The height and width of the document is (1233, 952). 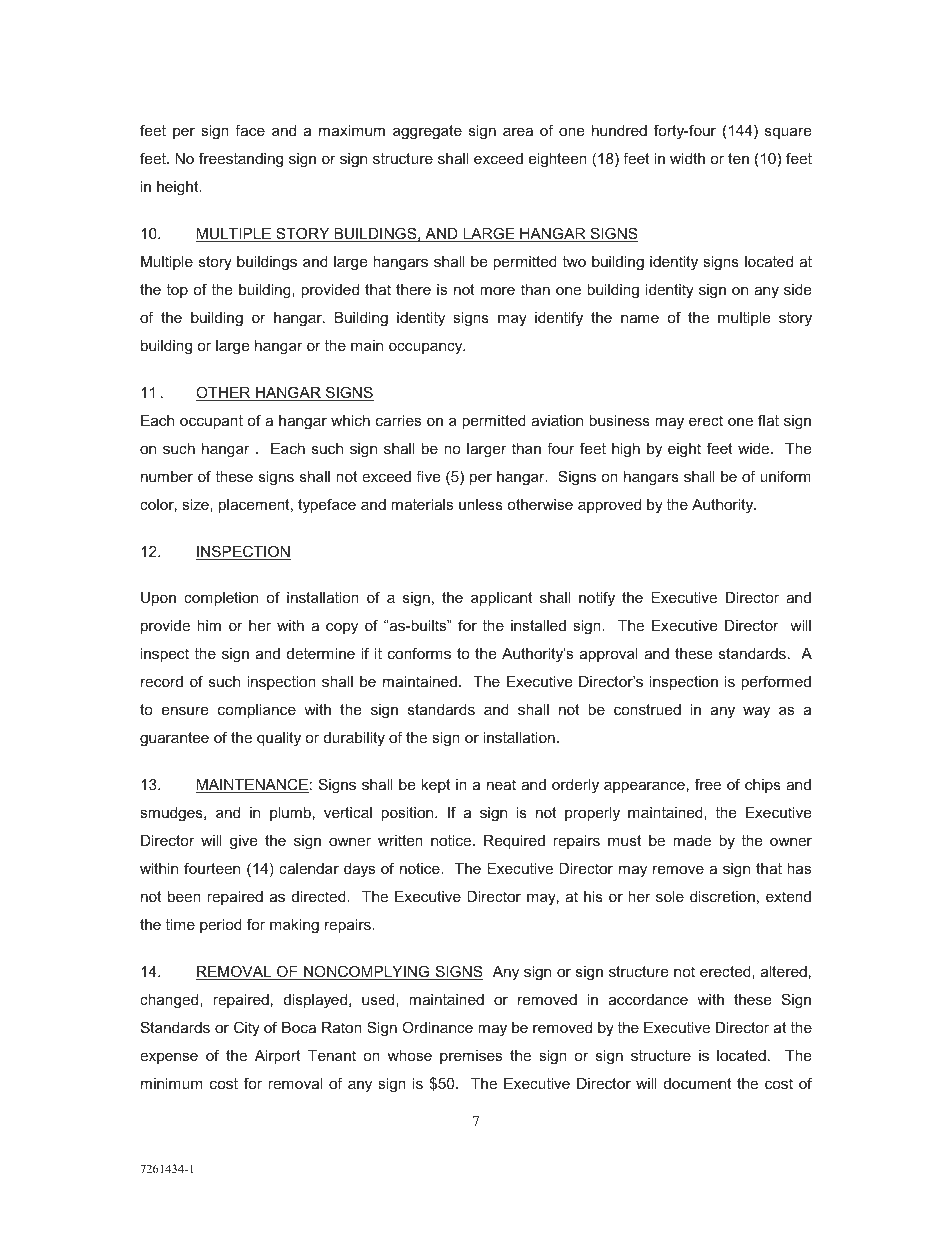 What do you see at coordinates (501, 784) in the document?
I see `neat` at bounding box center [501, 784].
